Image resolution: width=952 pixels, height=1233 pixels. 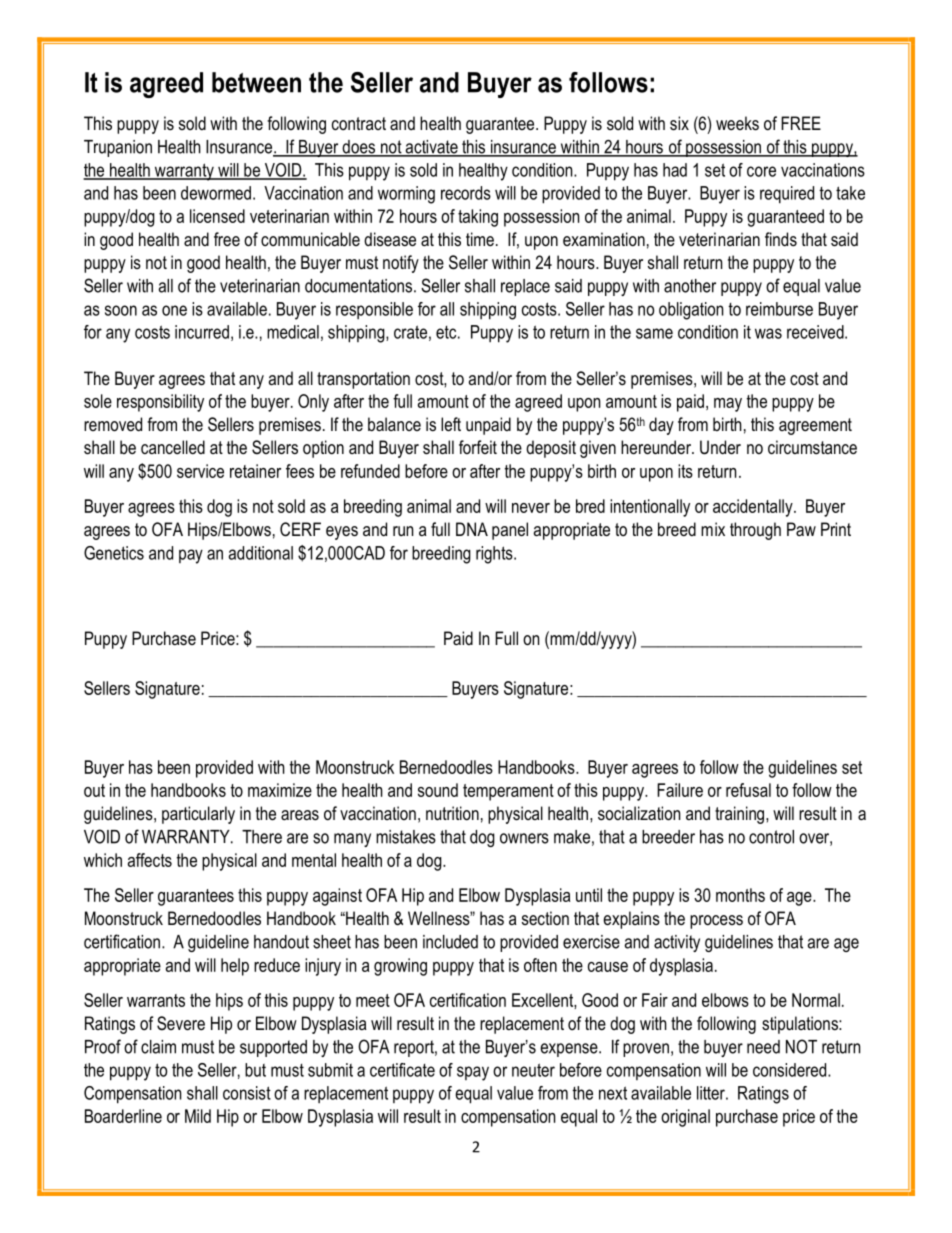 I want to click on activate, so click(x=431, y=148).
